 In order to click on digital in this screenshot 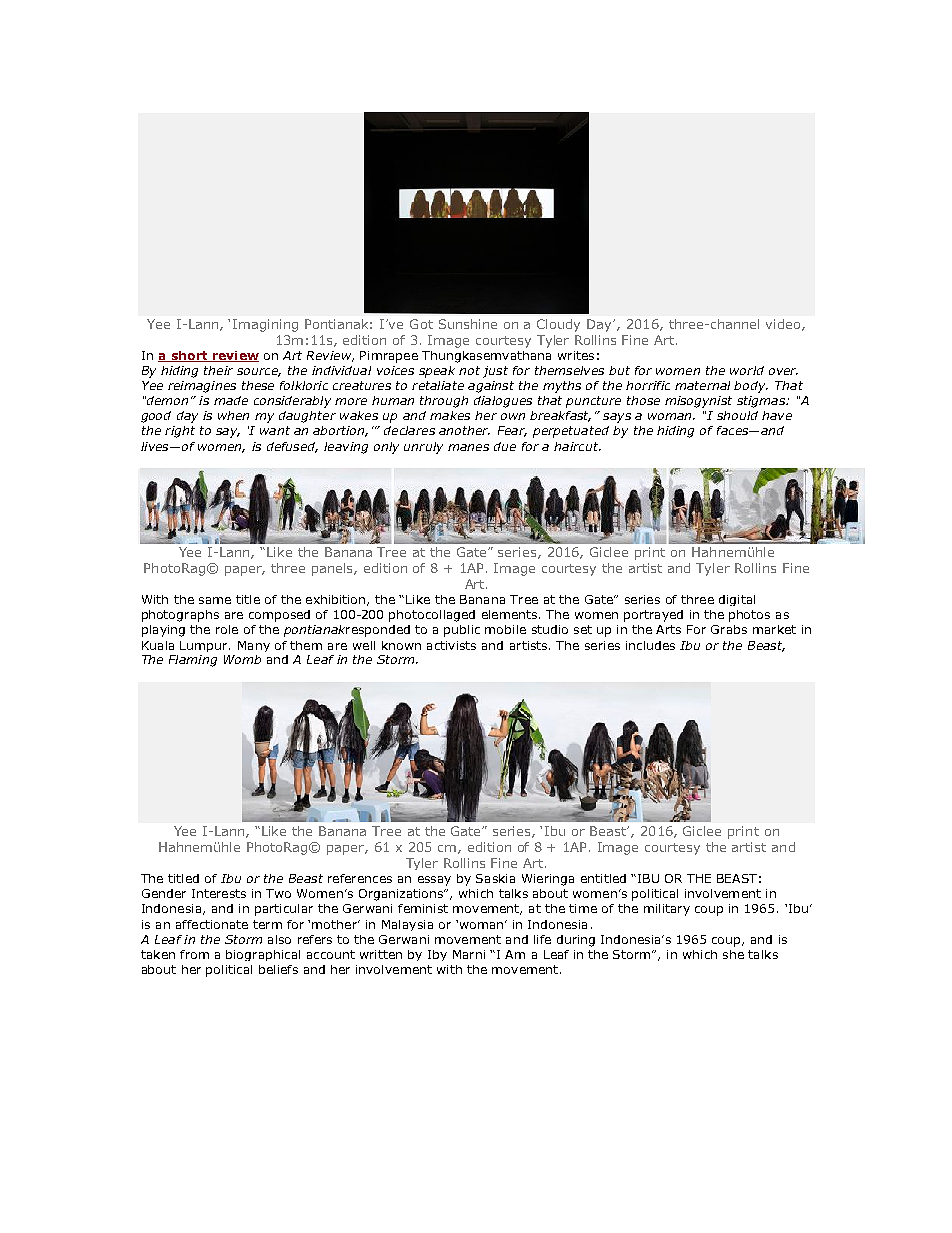, I will do `click(737, 600)`.
